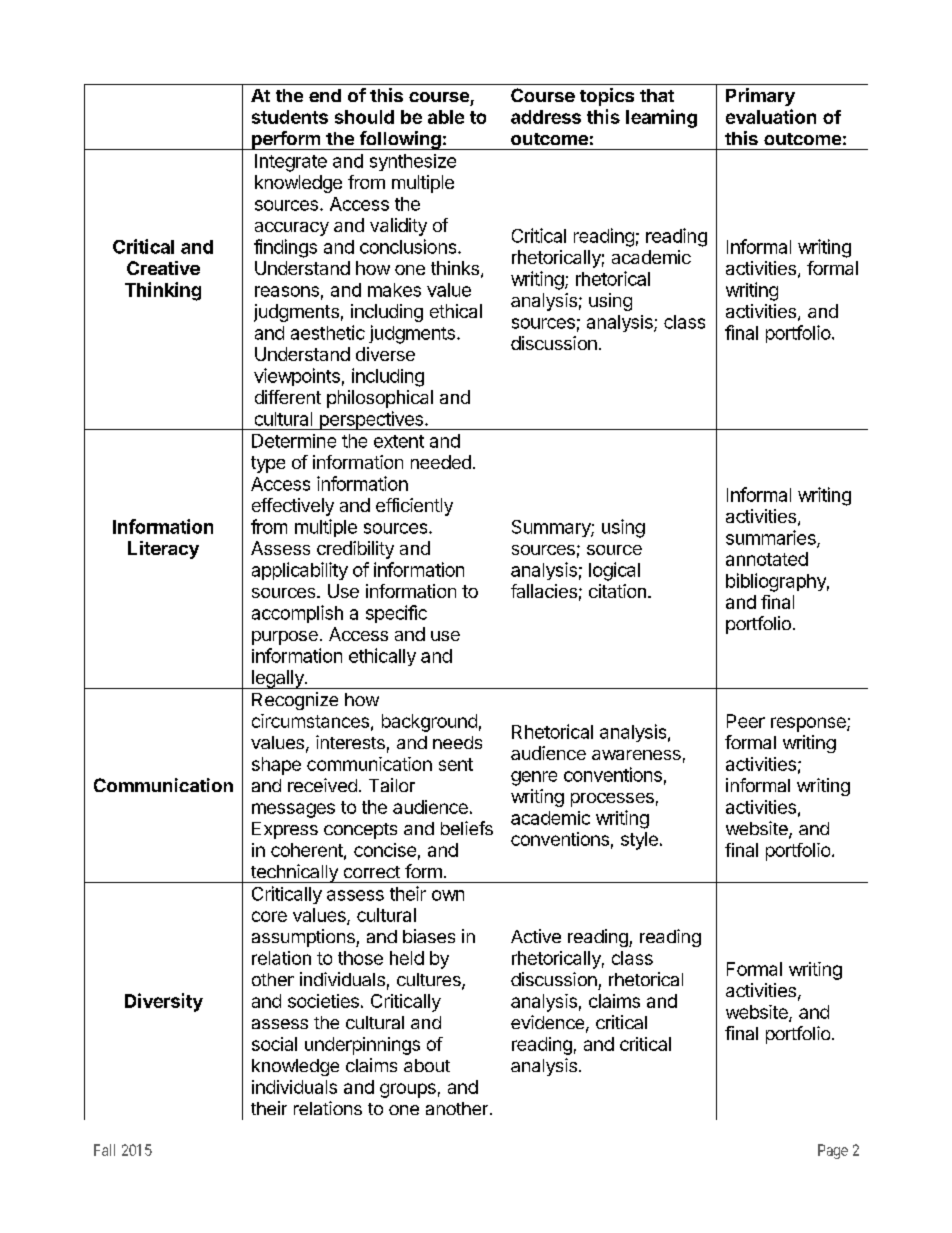  What do you see at coordinates (639, 841) in the image?
I see `style` at bounding box center [639, 841].
